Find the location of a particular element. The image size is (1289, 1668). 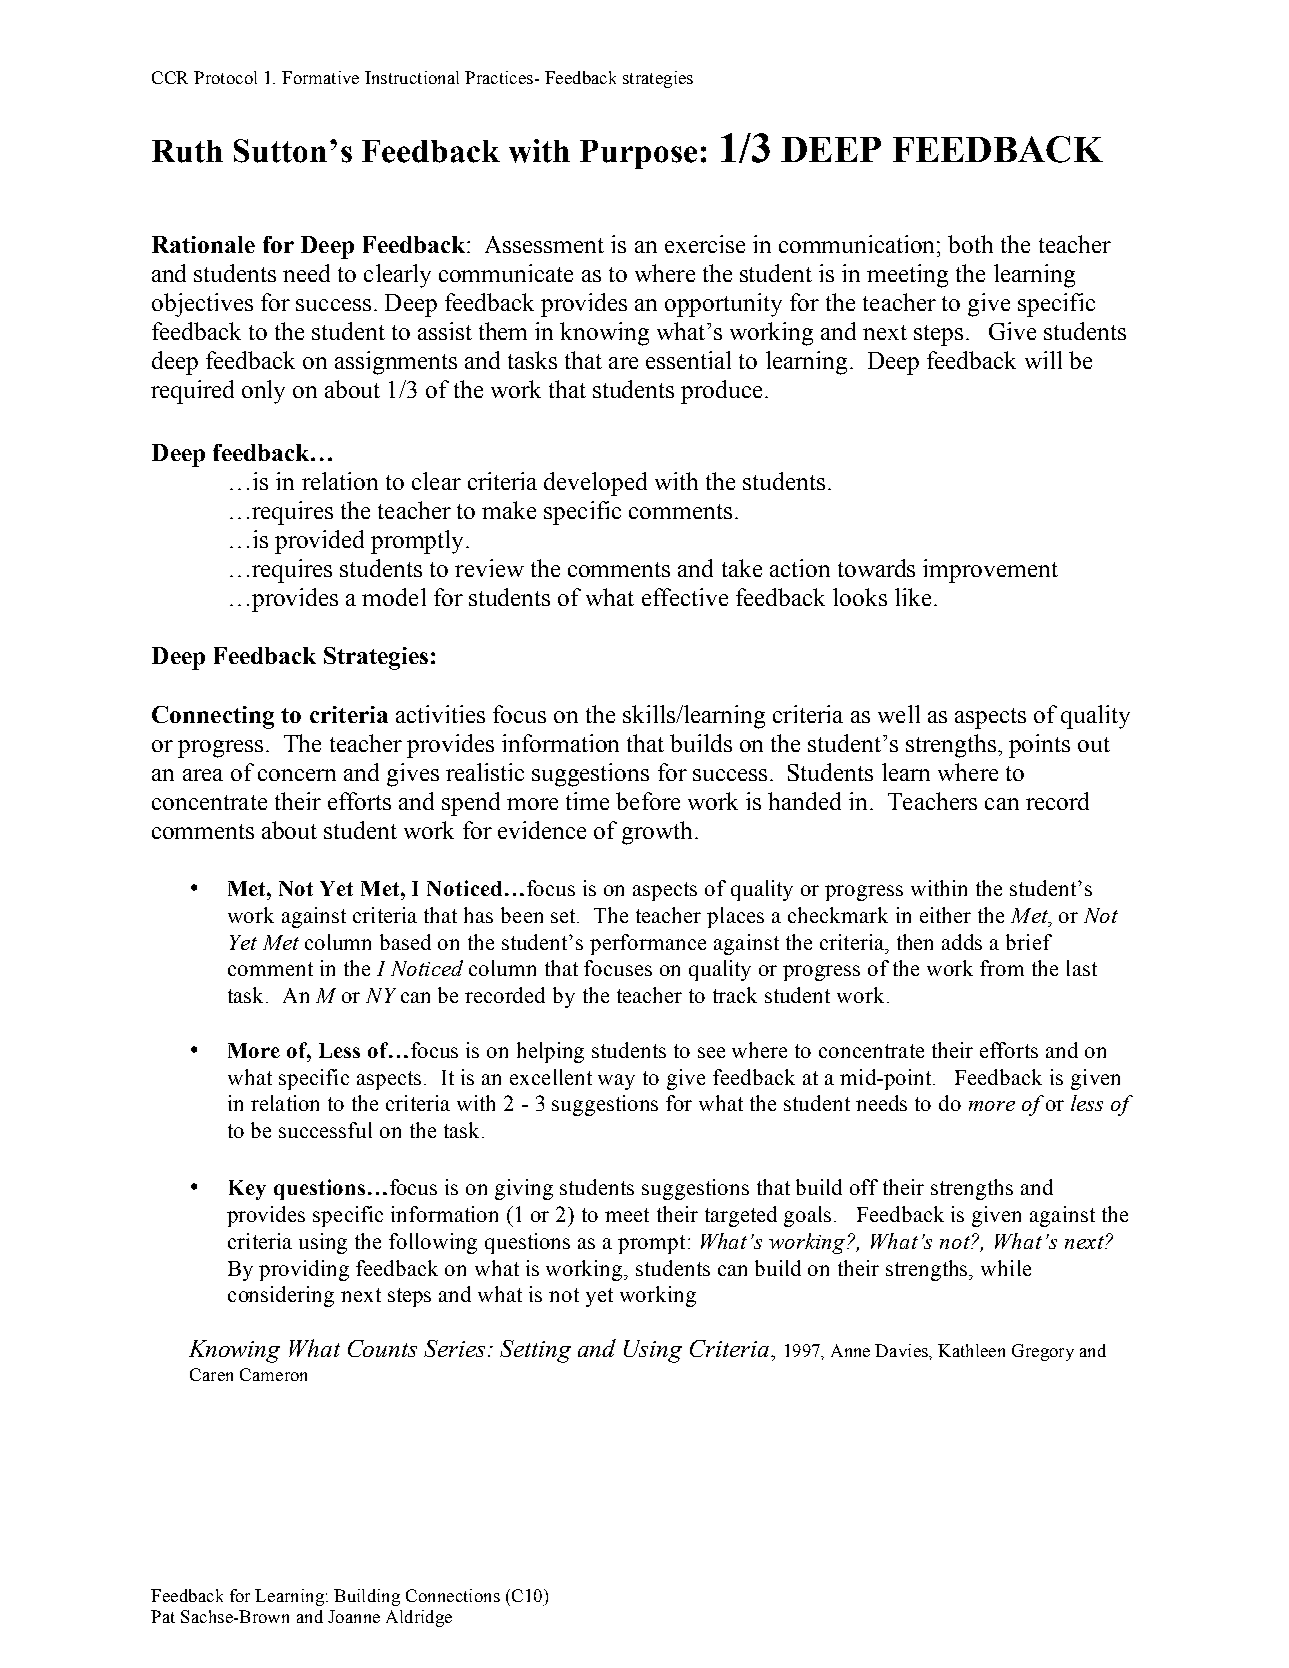

Formative is located at coordinates (320, 77).
